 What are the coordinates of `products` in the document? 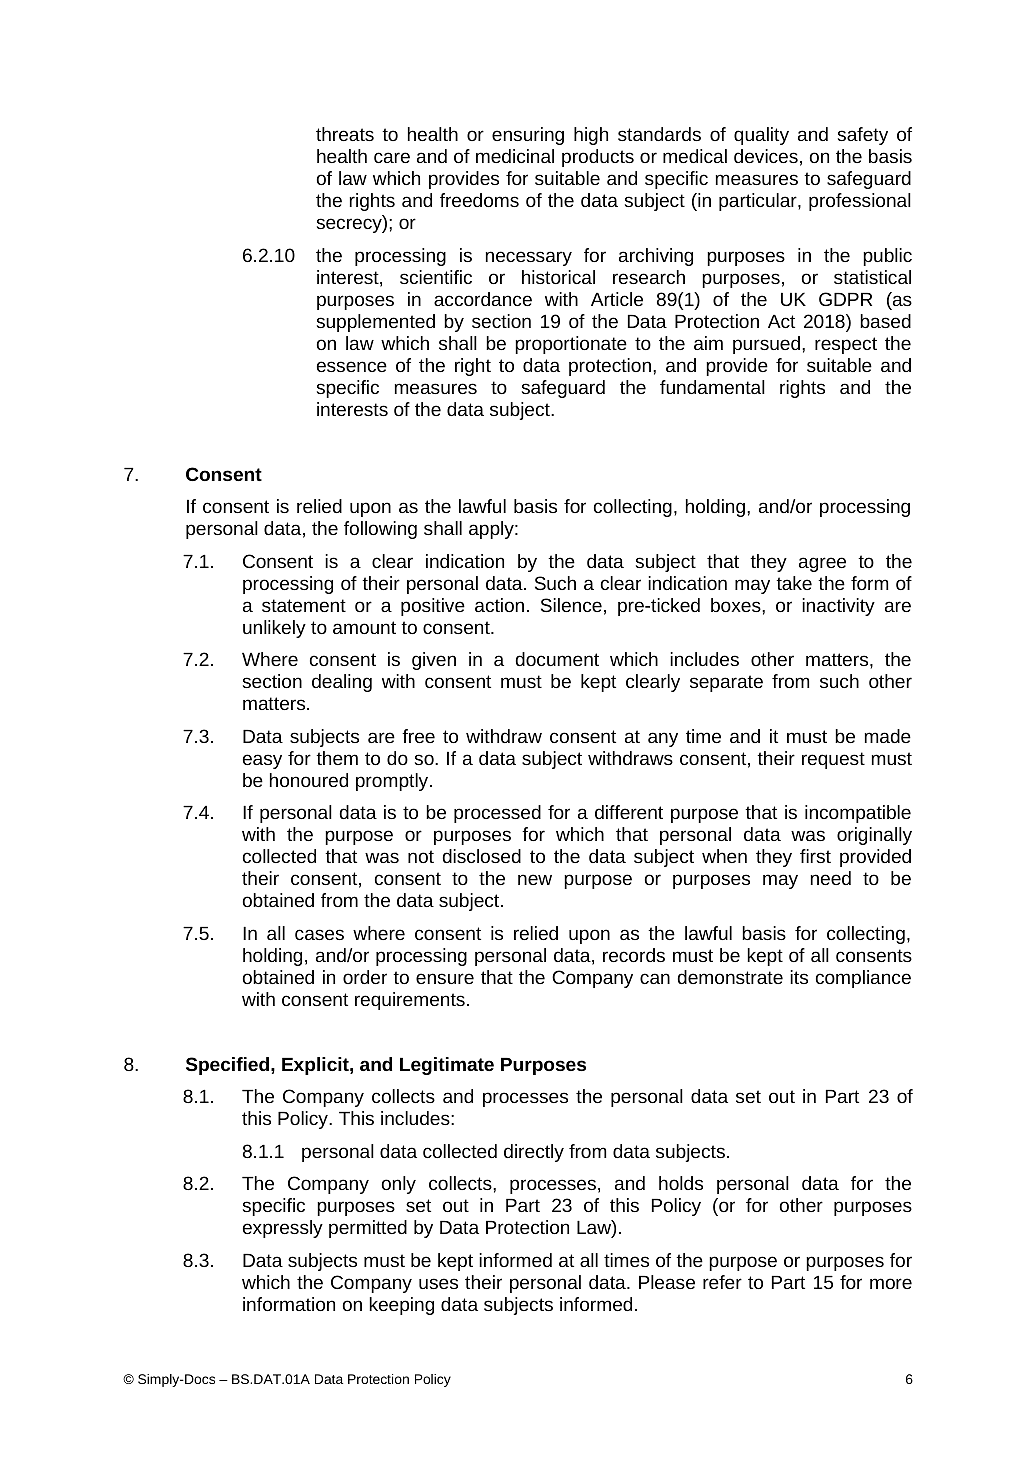 It's located at (598, 158).
